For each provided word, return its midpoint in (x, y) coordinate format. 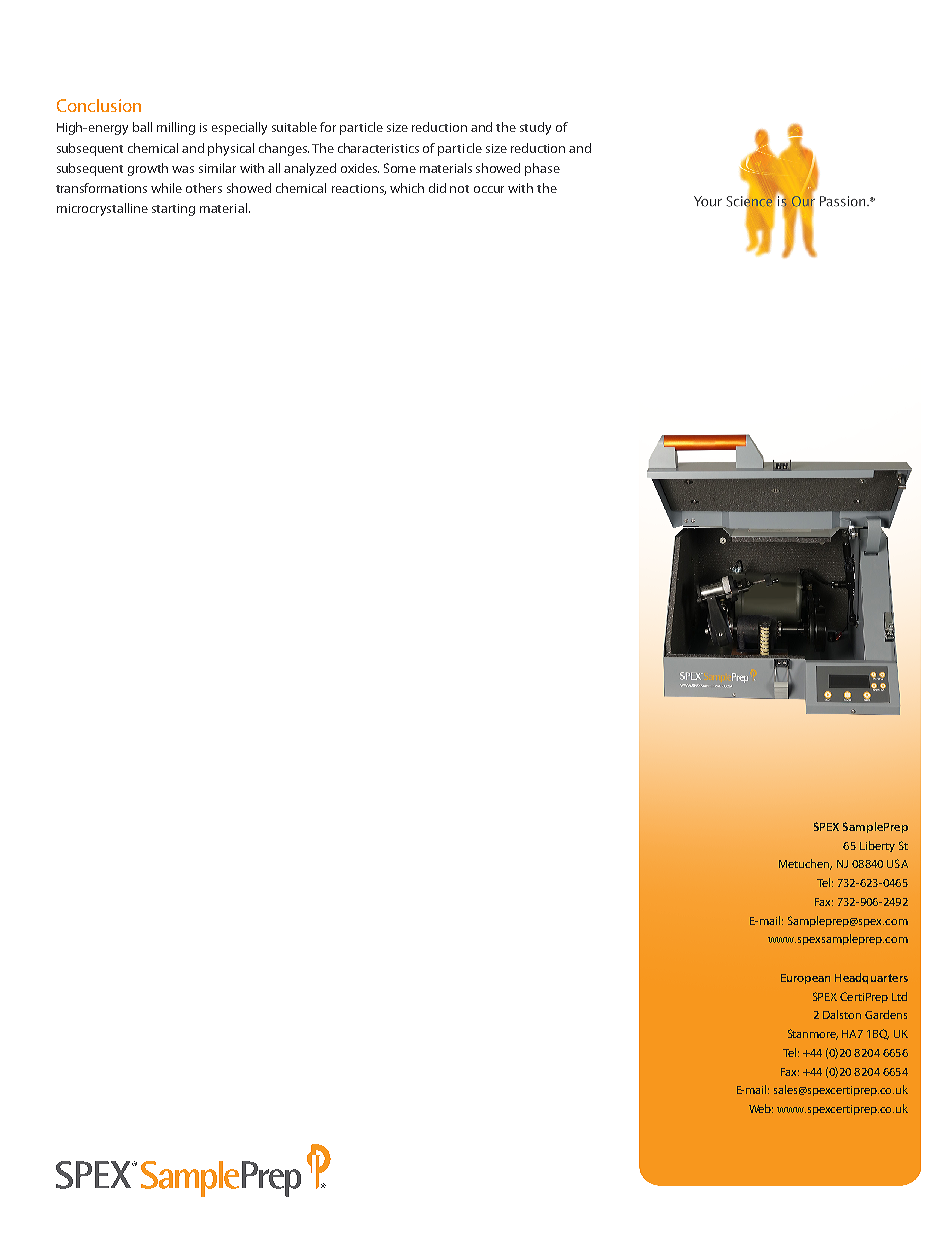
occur (489, 189)
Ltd (899, 996)
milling (176, 128)
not (459, 189)
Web (761, 1108)
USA (897, 863)
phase (542, 169)
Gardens (886, 1014)
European (805, 979)
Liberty (877, 846)
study (535, 128)
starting (173, 210)
